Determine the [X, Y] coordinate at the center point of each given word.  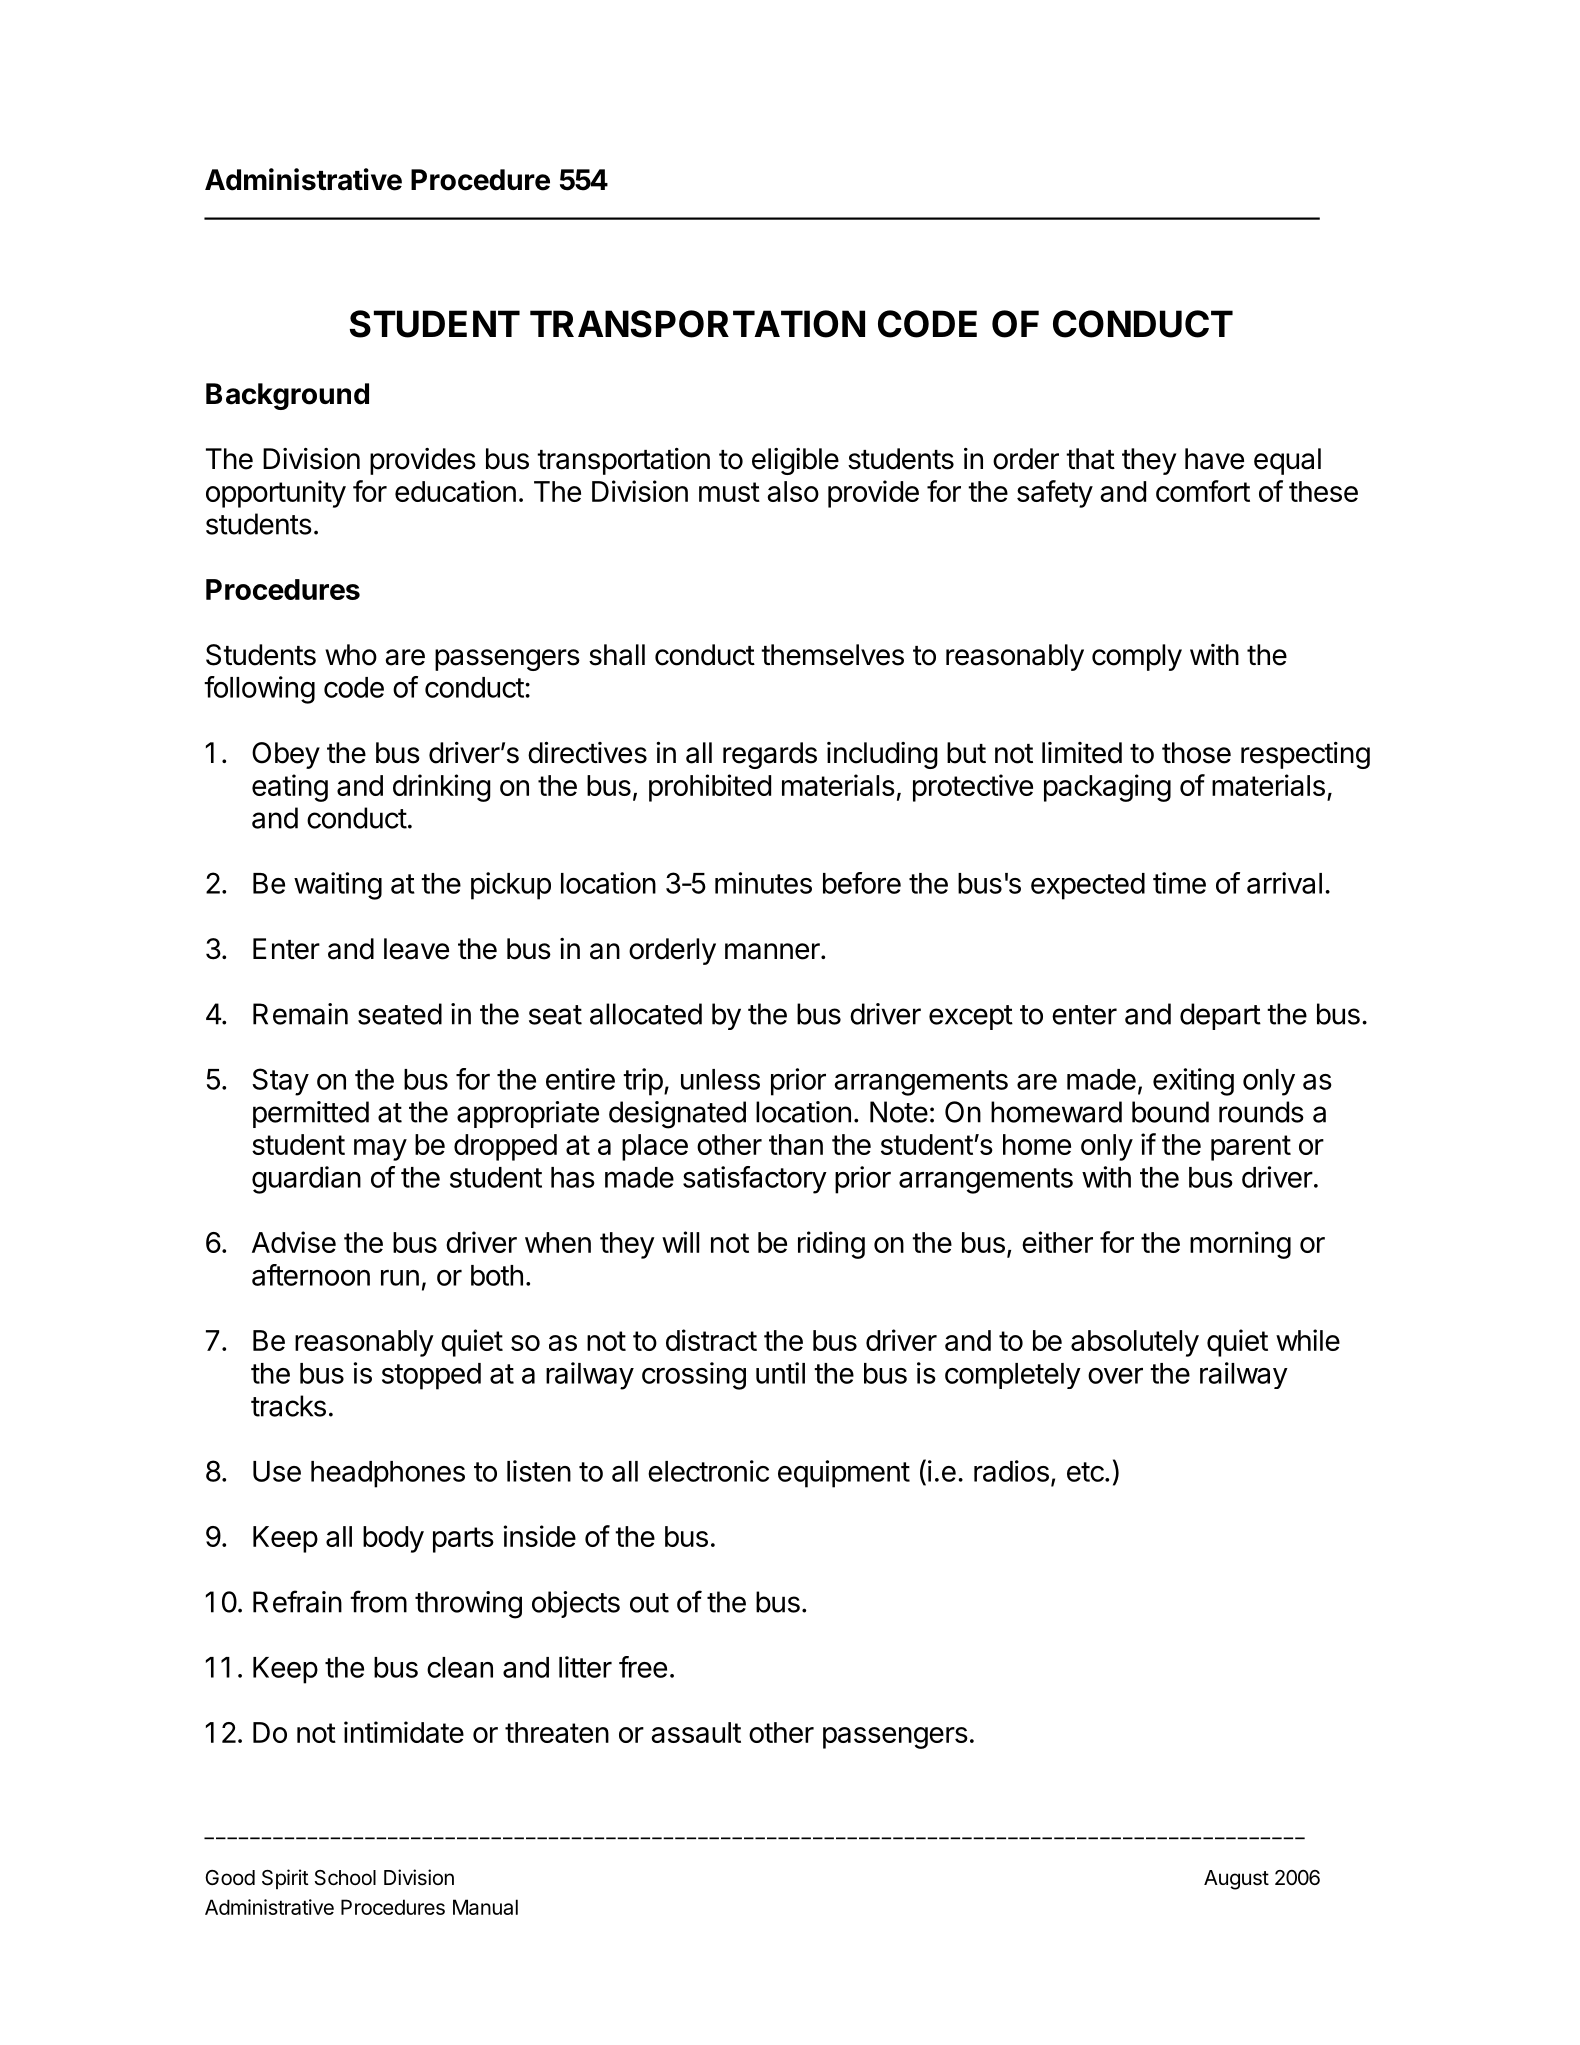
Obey [286, 755]
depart [1220, 1016]
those [1196, 753]
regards [770, 755]
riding [831, 1245]
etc [1085, 1472]
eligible [795, 461]
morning [1240, 1245]
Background [287, 396]
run [400, 1278]
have [1214, 459]
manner [773, 951]
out [649, 1603]
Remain [300, 1014]
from [378, 1601]
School [345, 1878]
